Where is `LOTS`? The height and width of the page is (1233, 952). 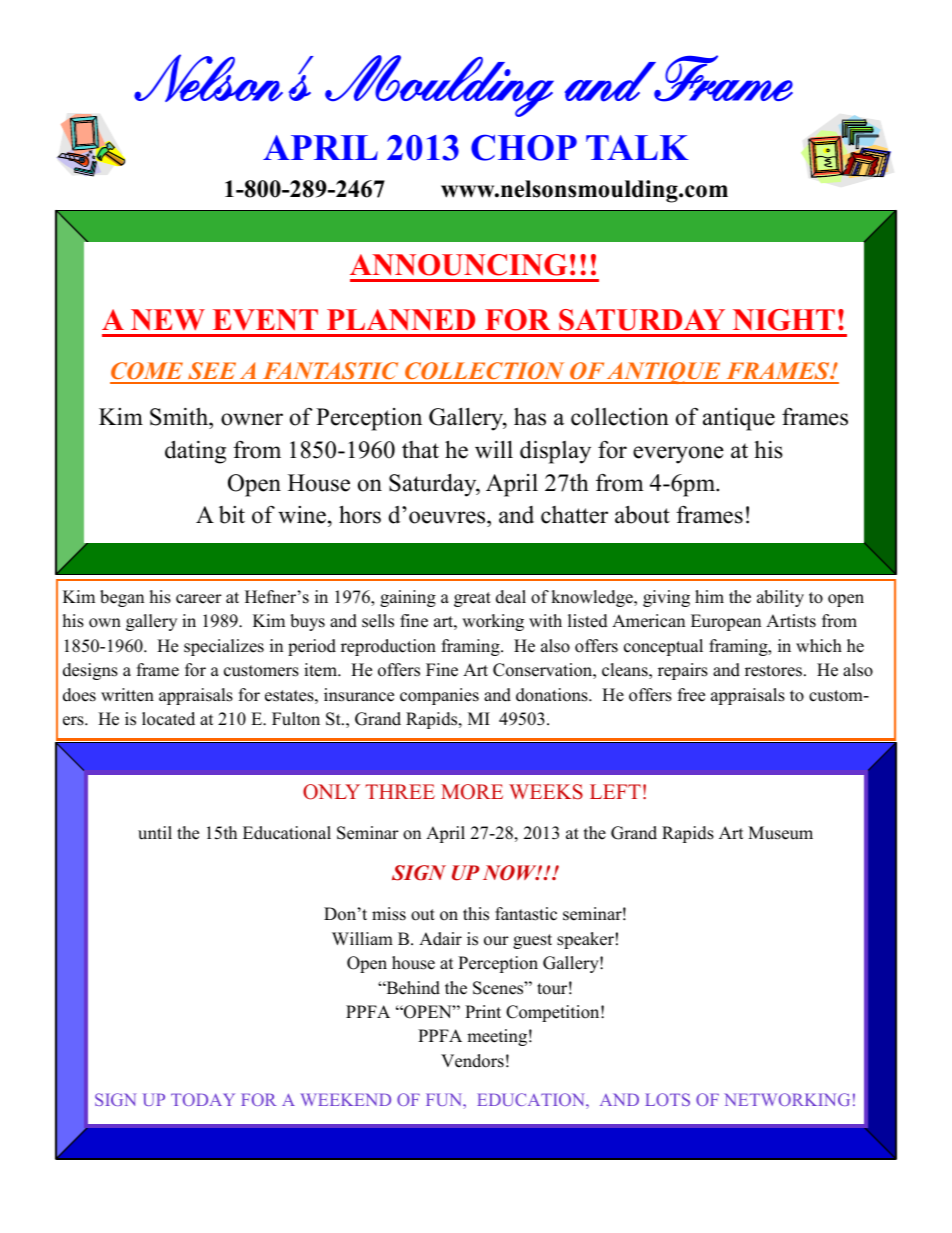 LOTS is located at coordinates (667, 1099).
